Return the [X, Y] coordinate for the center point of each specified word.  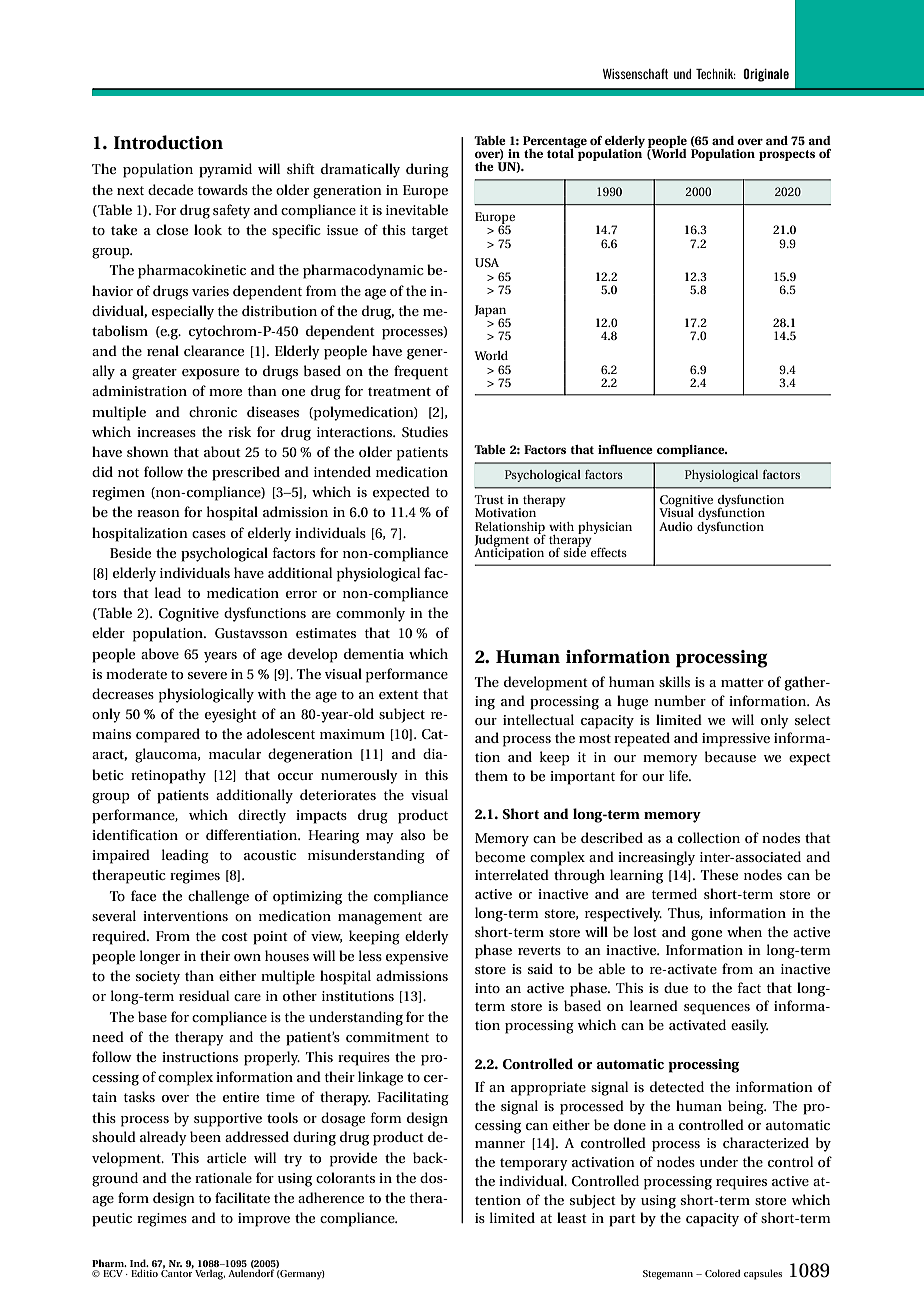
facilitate [242, 1197]
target [430, 232]
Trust [489, 499]
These [719, 874]
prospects [787, 155]
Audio [676, 526]
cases [209, 534]
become [500, 856]
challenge [218, 897]
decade [170, 189]
